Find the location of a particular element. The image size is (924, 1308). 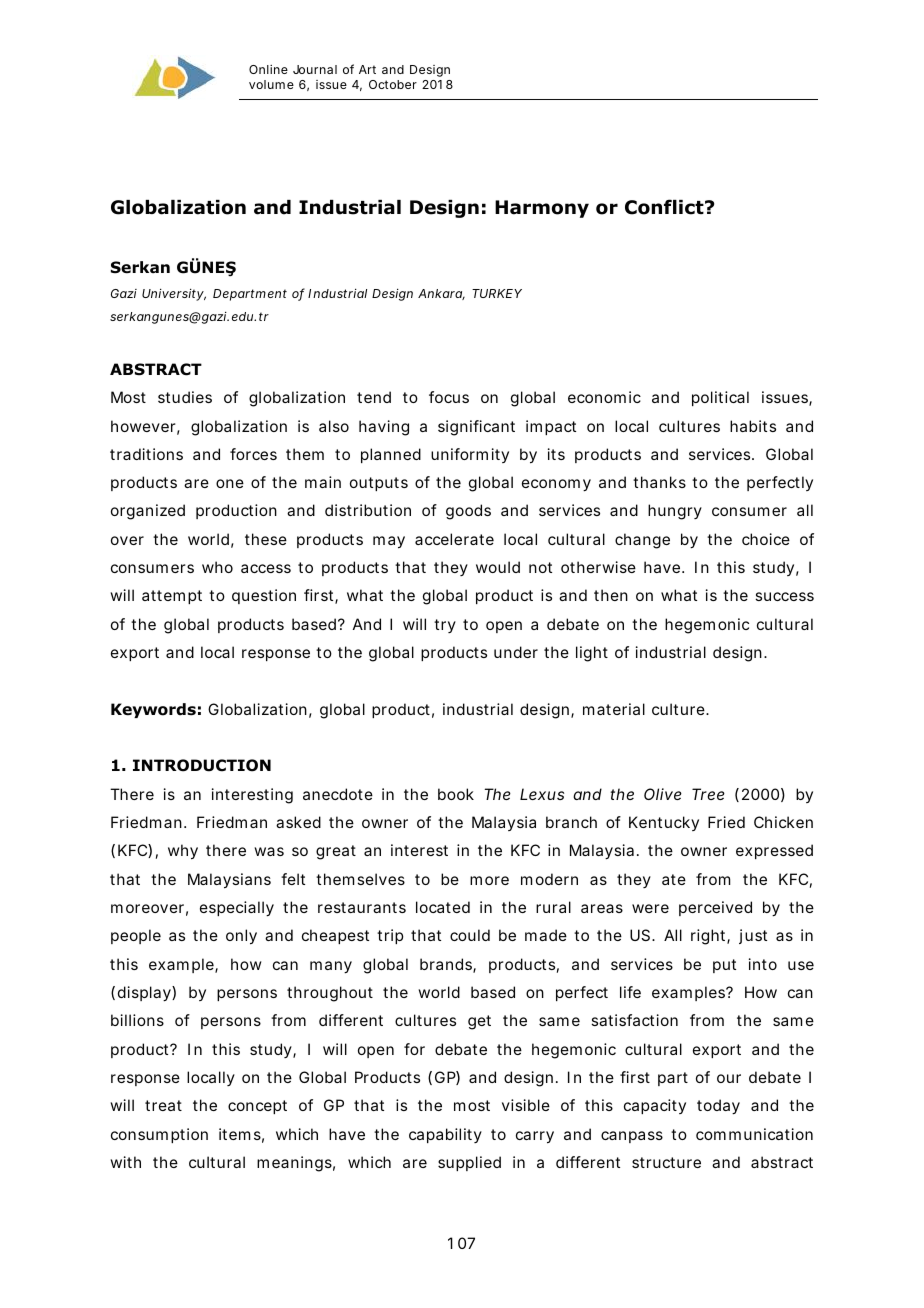

October is located at coordinates (393, 84).
